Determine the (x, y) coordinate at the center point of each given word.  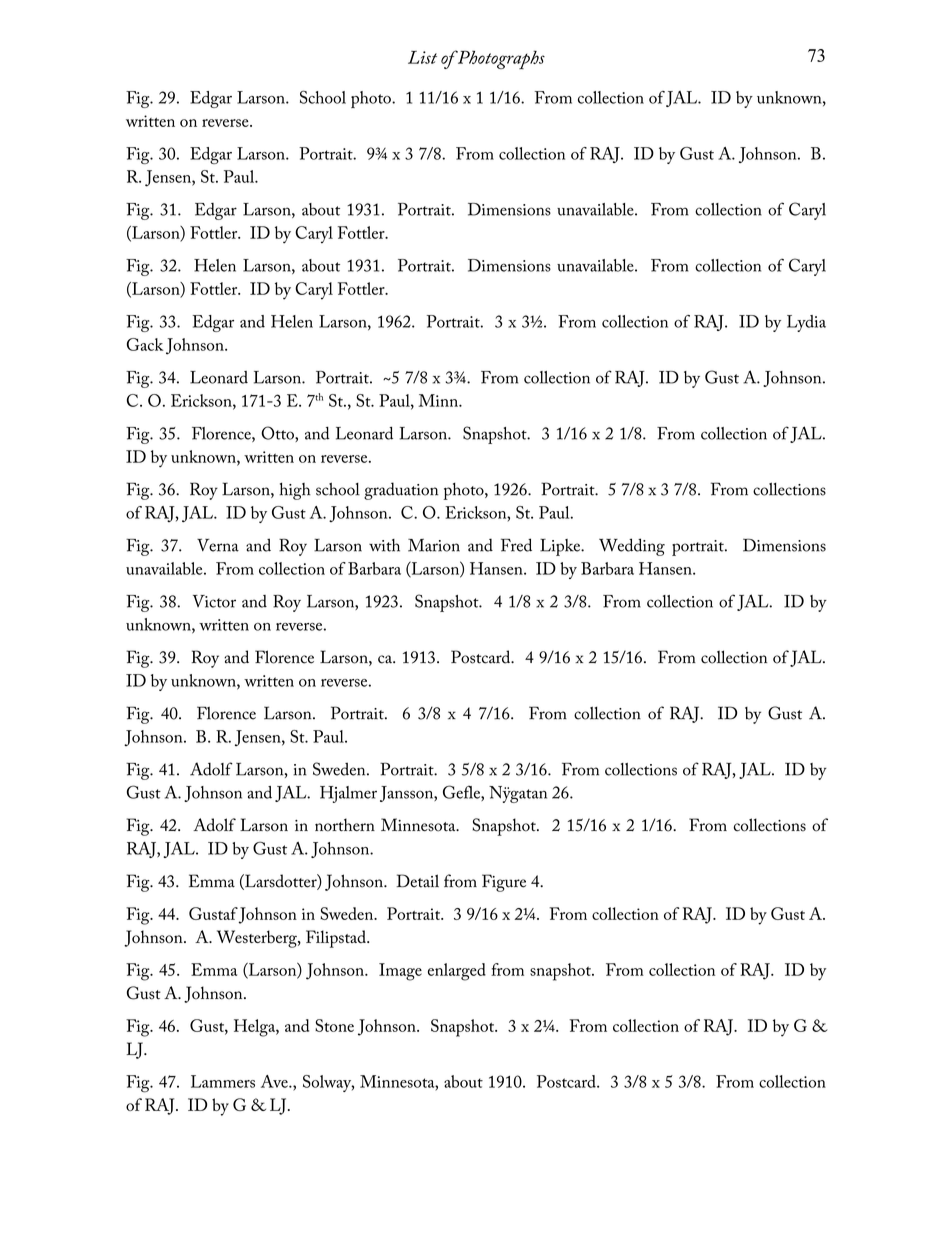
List (422, 57)
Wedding (632, 547)
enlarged (457, 972)
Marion (434, 545)
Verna (218, 545)
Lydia (806, 323)
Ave (275, 1081)
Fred (516, 545)
